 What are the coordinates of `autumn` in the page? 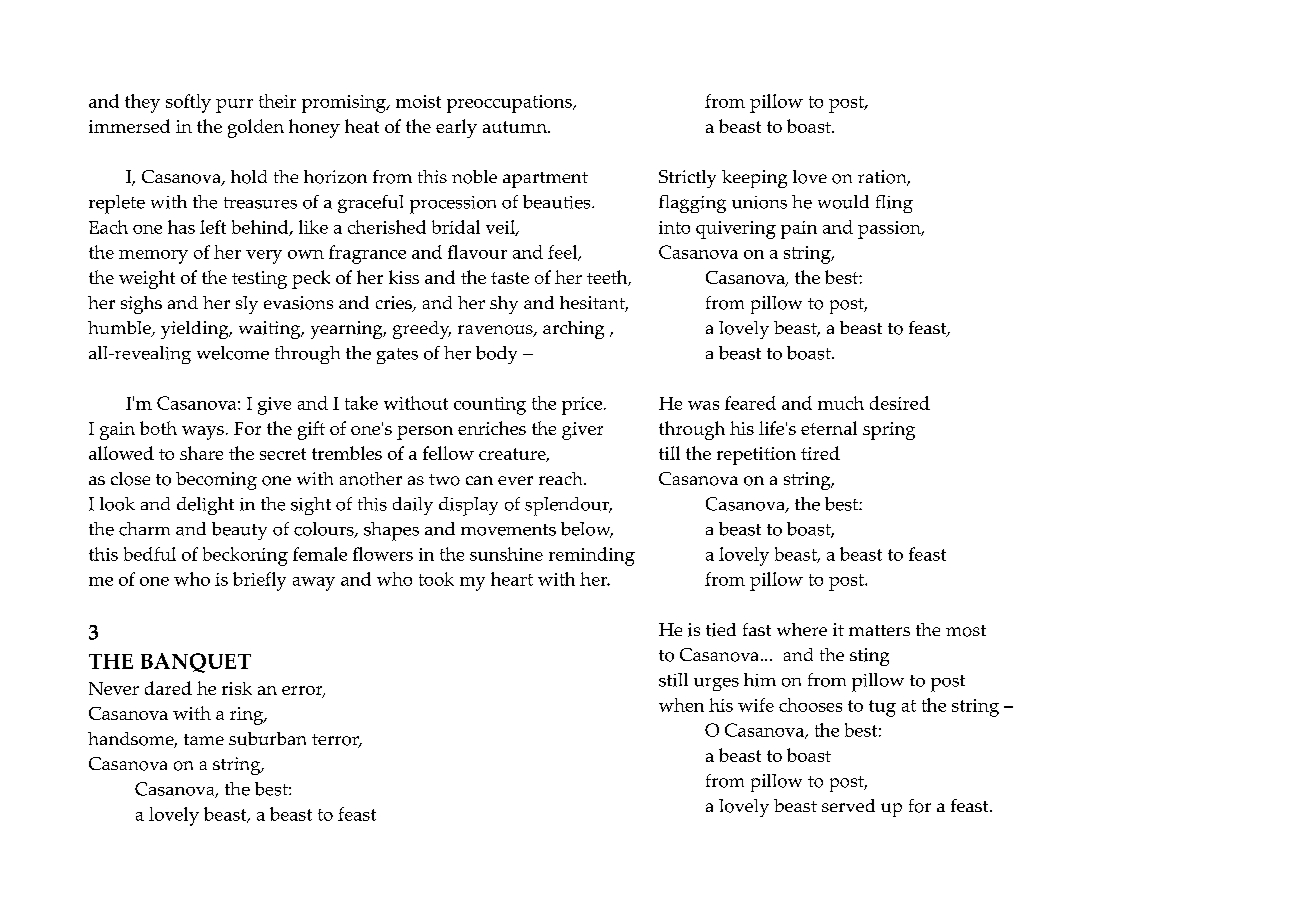 It's located at (516, 127).
